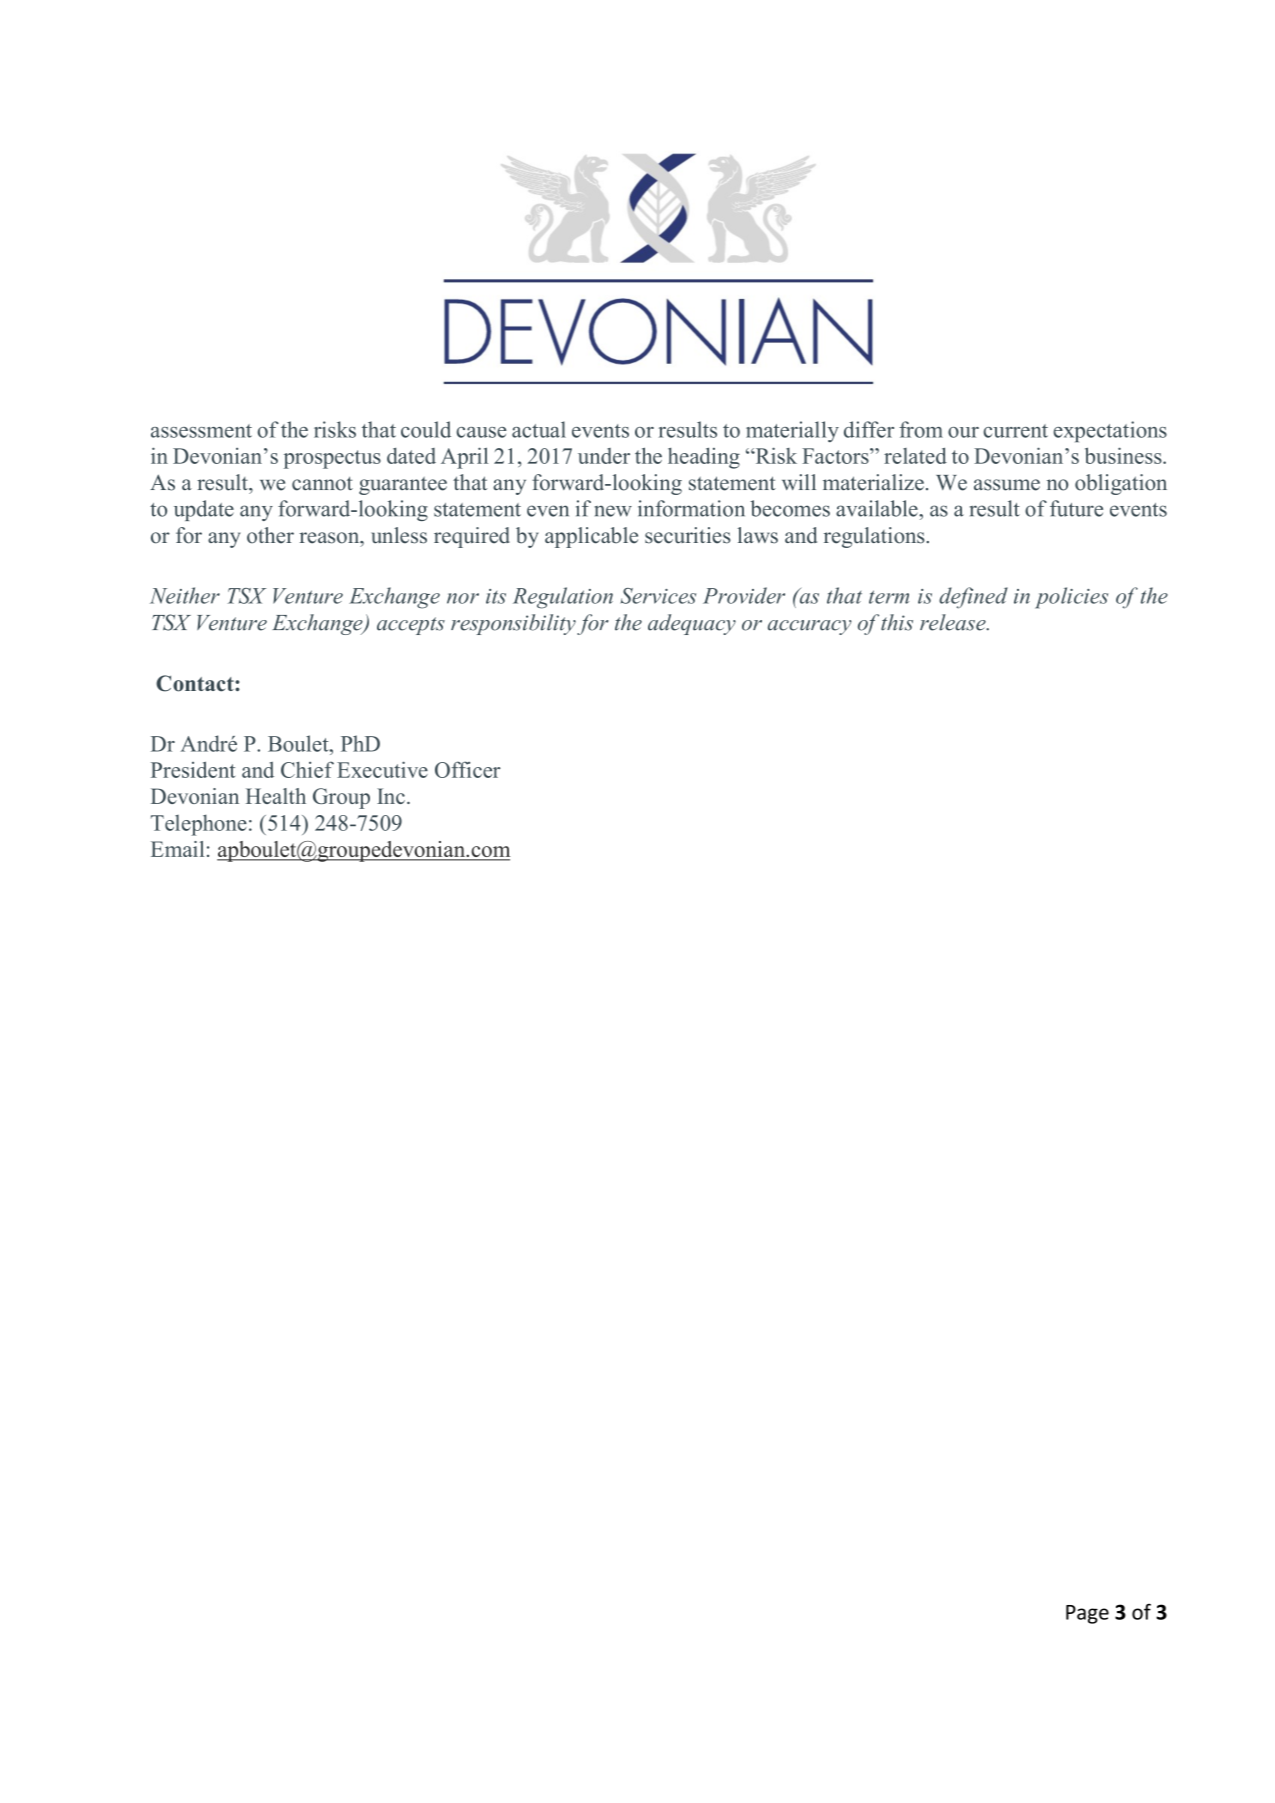 The image size is (1275, 1803). Describe the element at coordinates (1087, 1614) in the document. I see `Page` at that location.
